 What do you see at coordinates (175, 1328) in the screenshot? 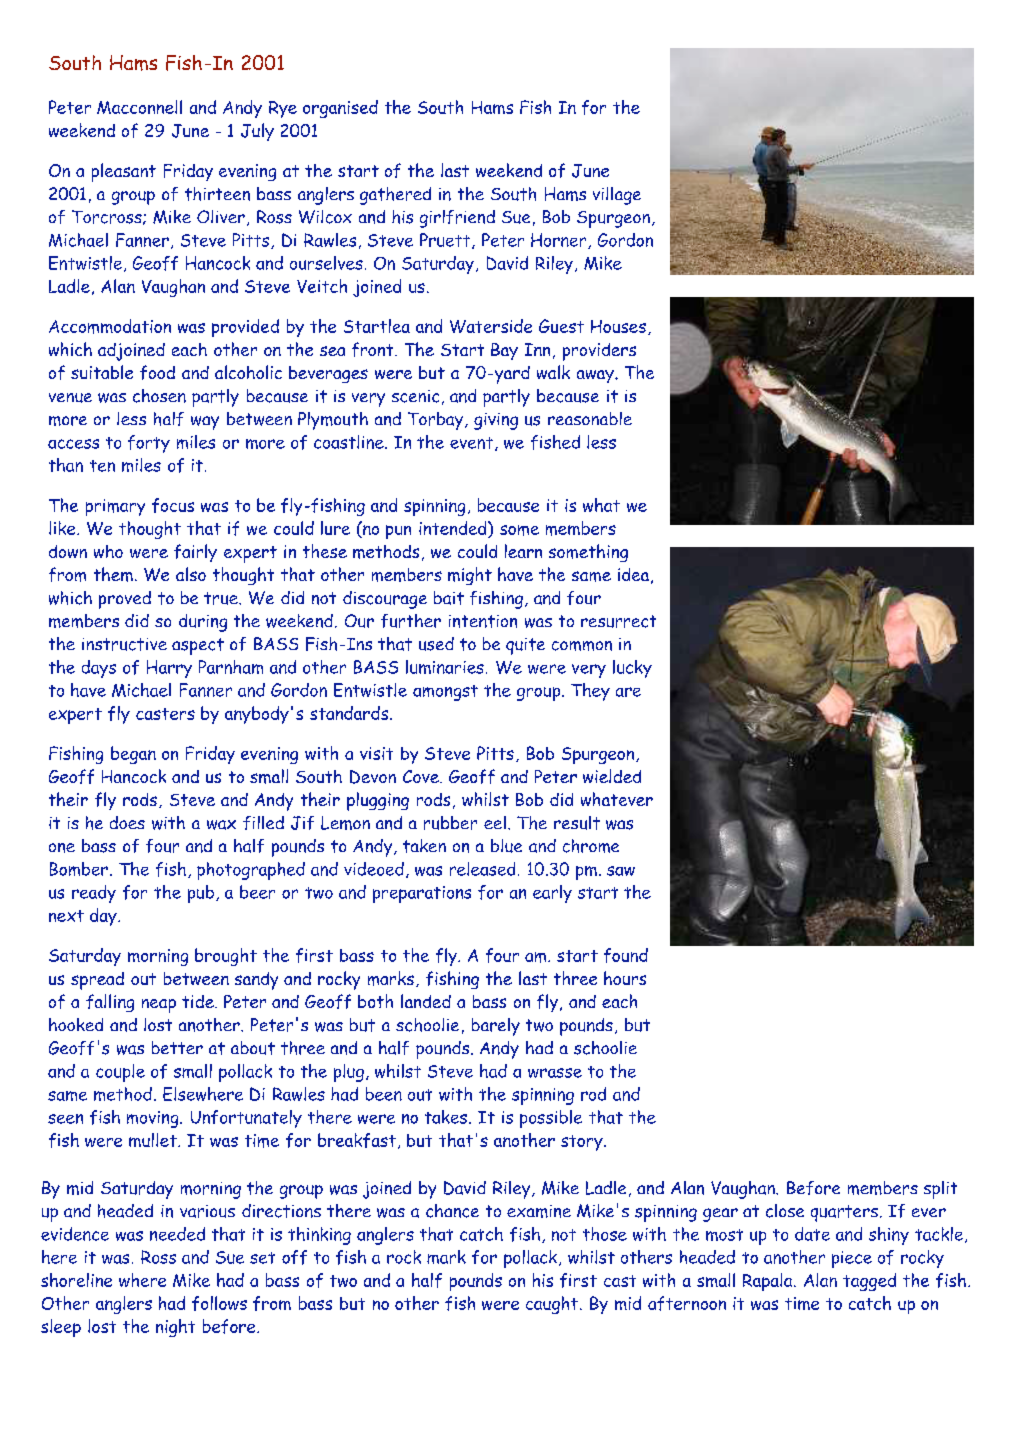
I see `night` at bounding box center [175, 1328].
